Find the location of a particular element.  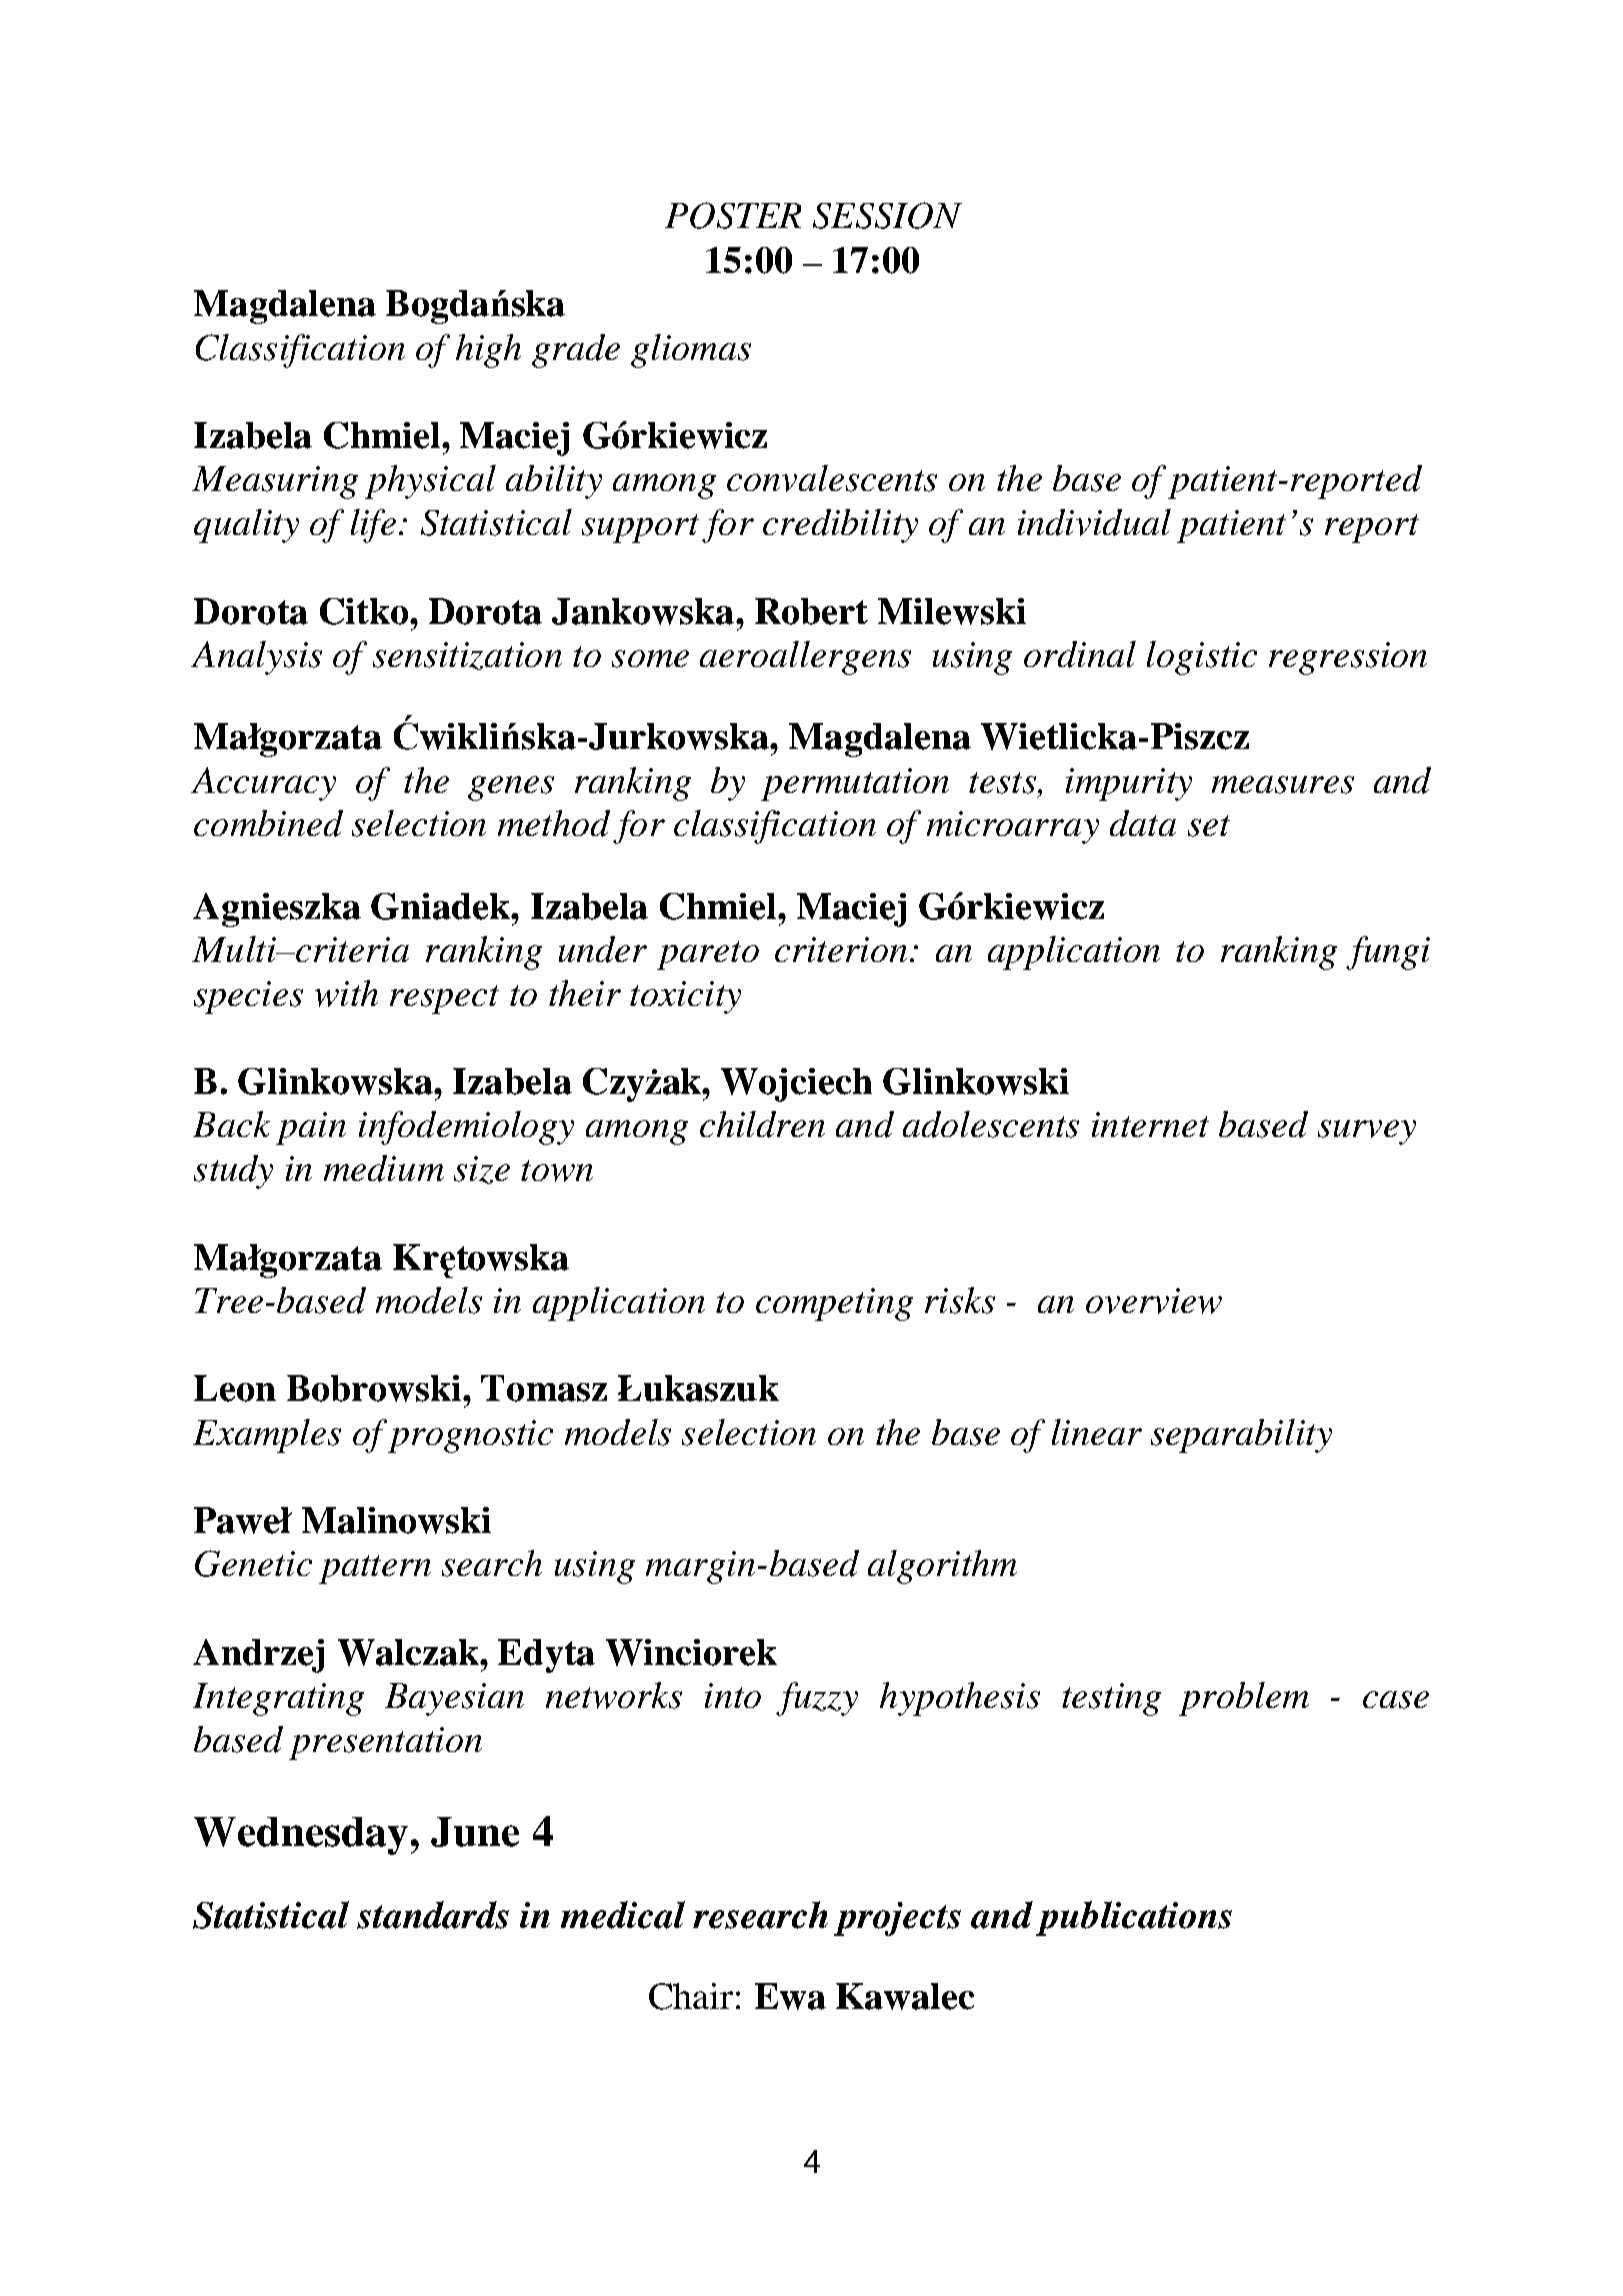

pain is located at coordinates (311, 1128).
